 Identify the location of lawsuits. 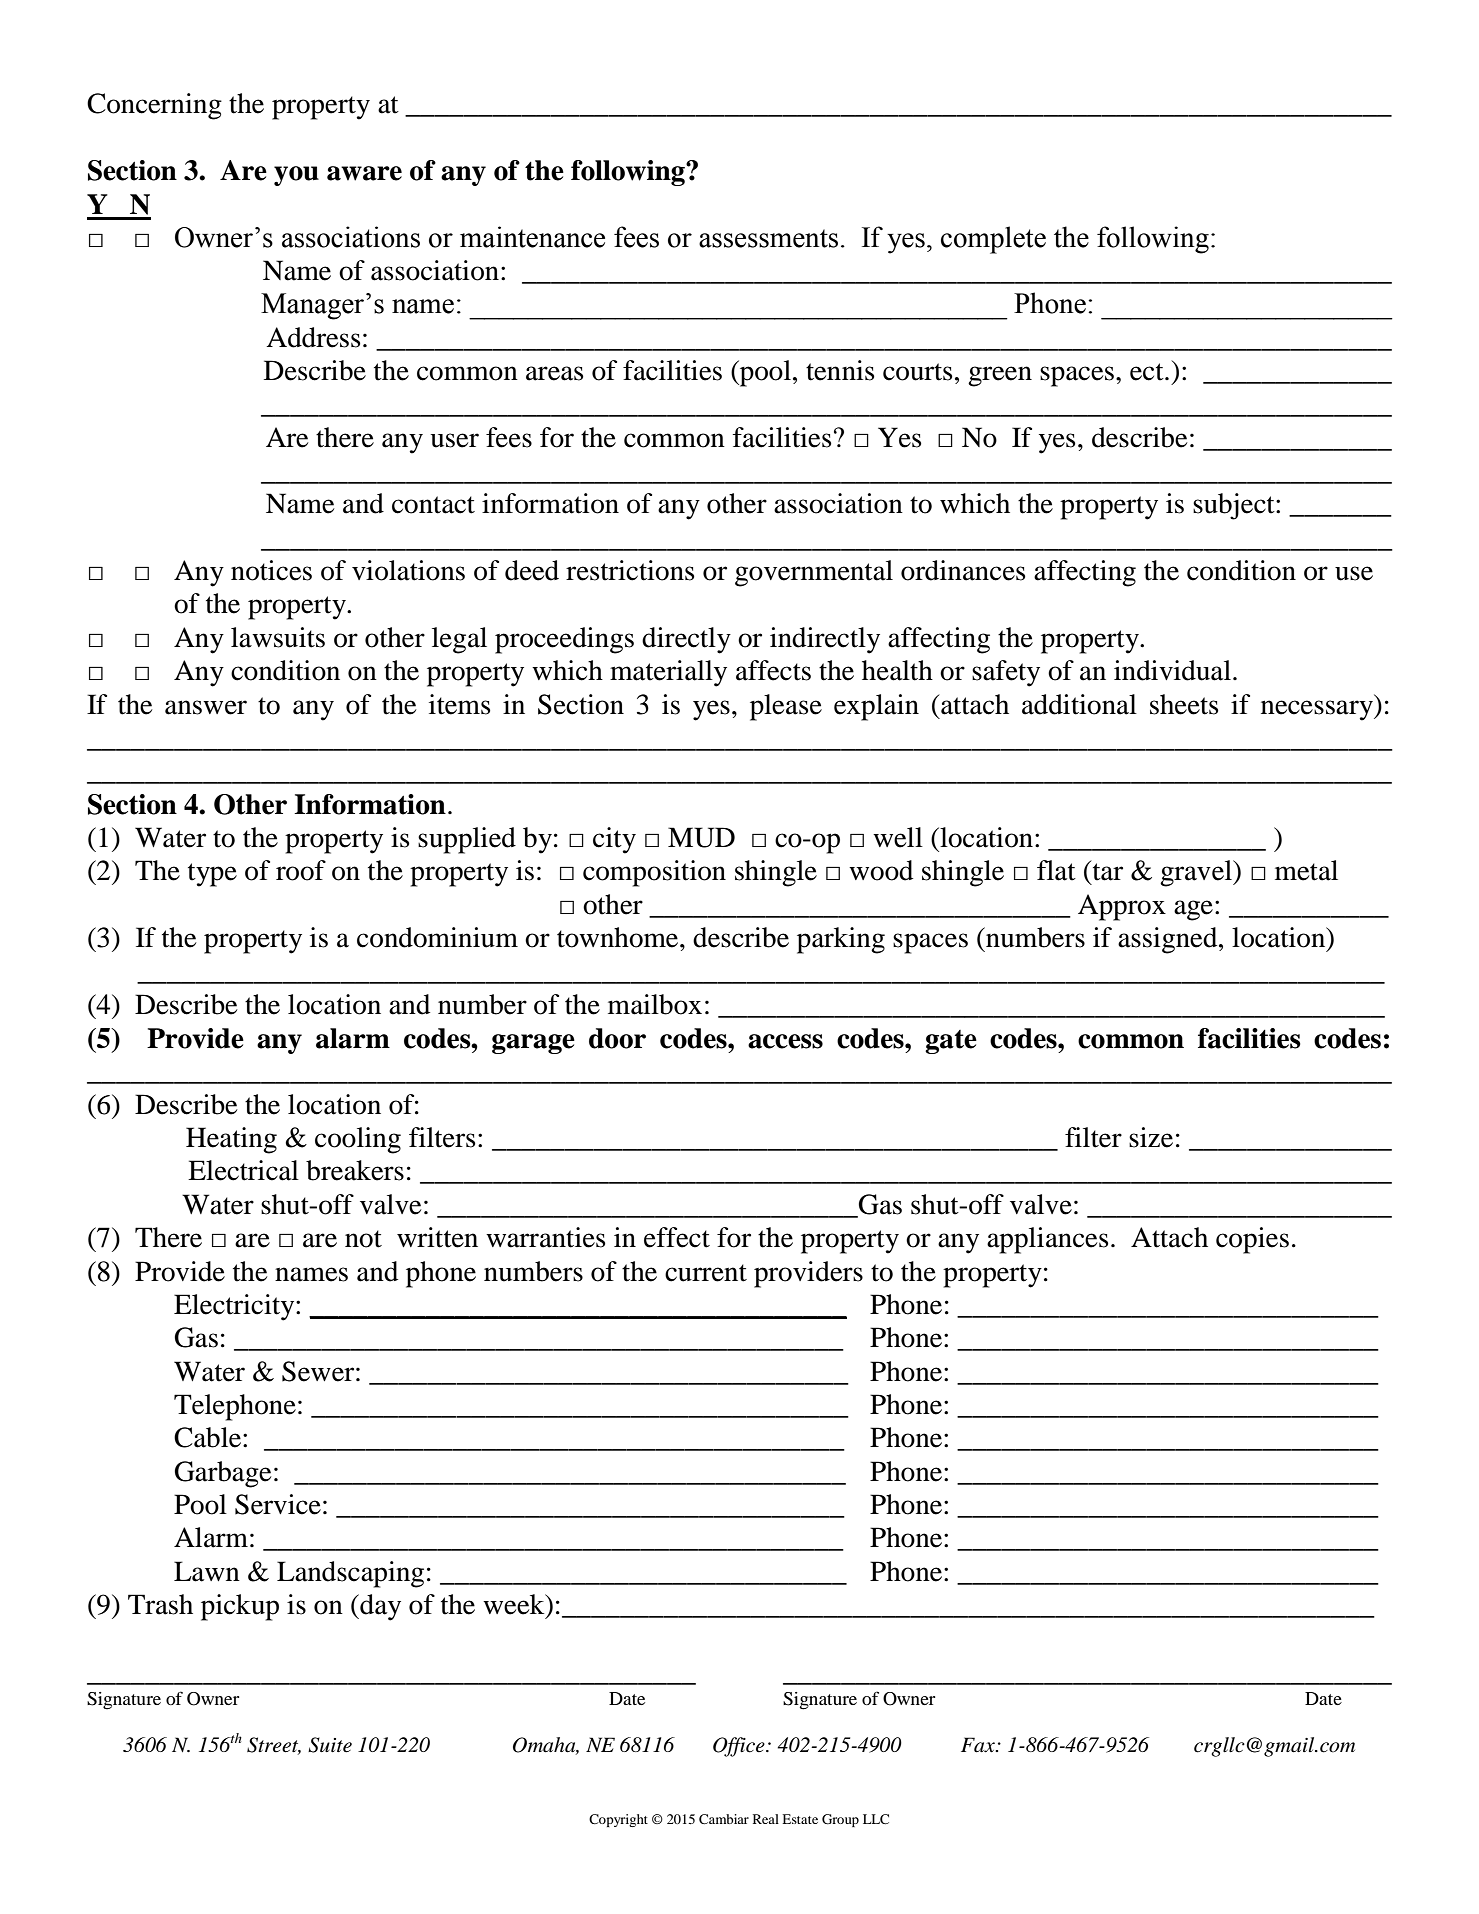
(278, 637).
